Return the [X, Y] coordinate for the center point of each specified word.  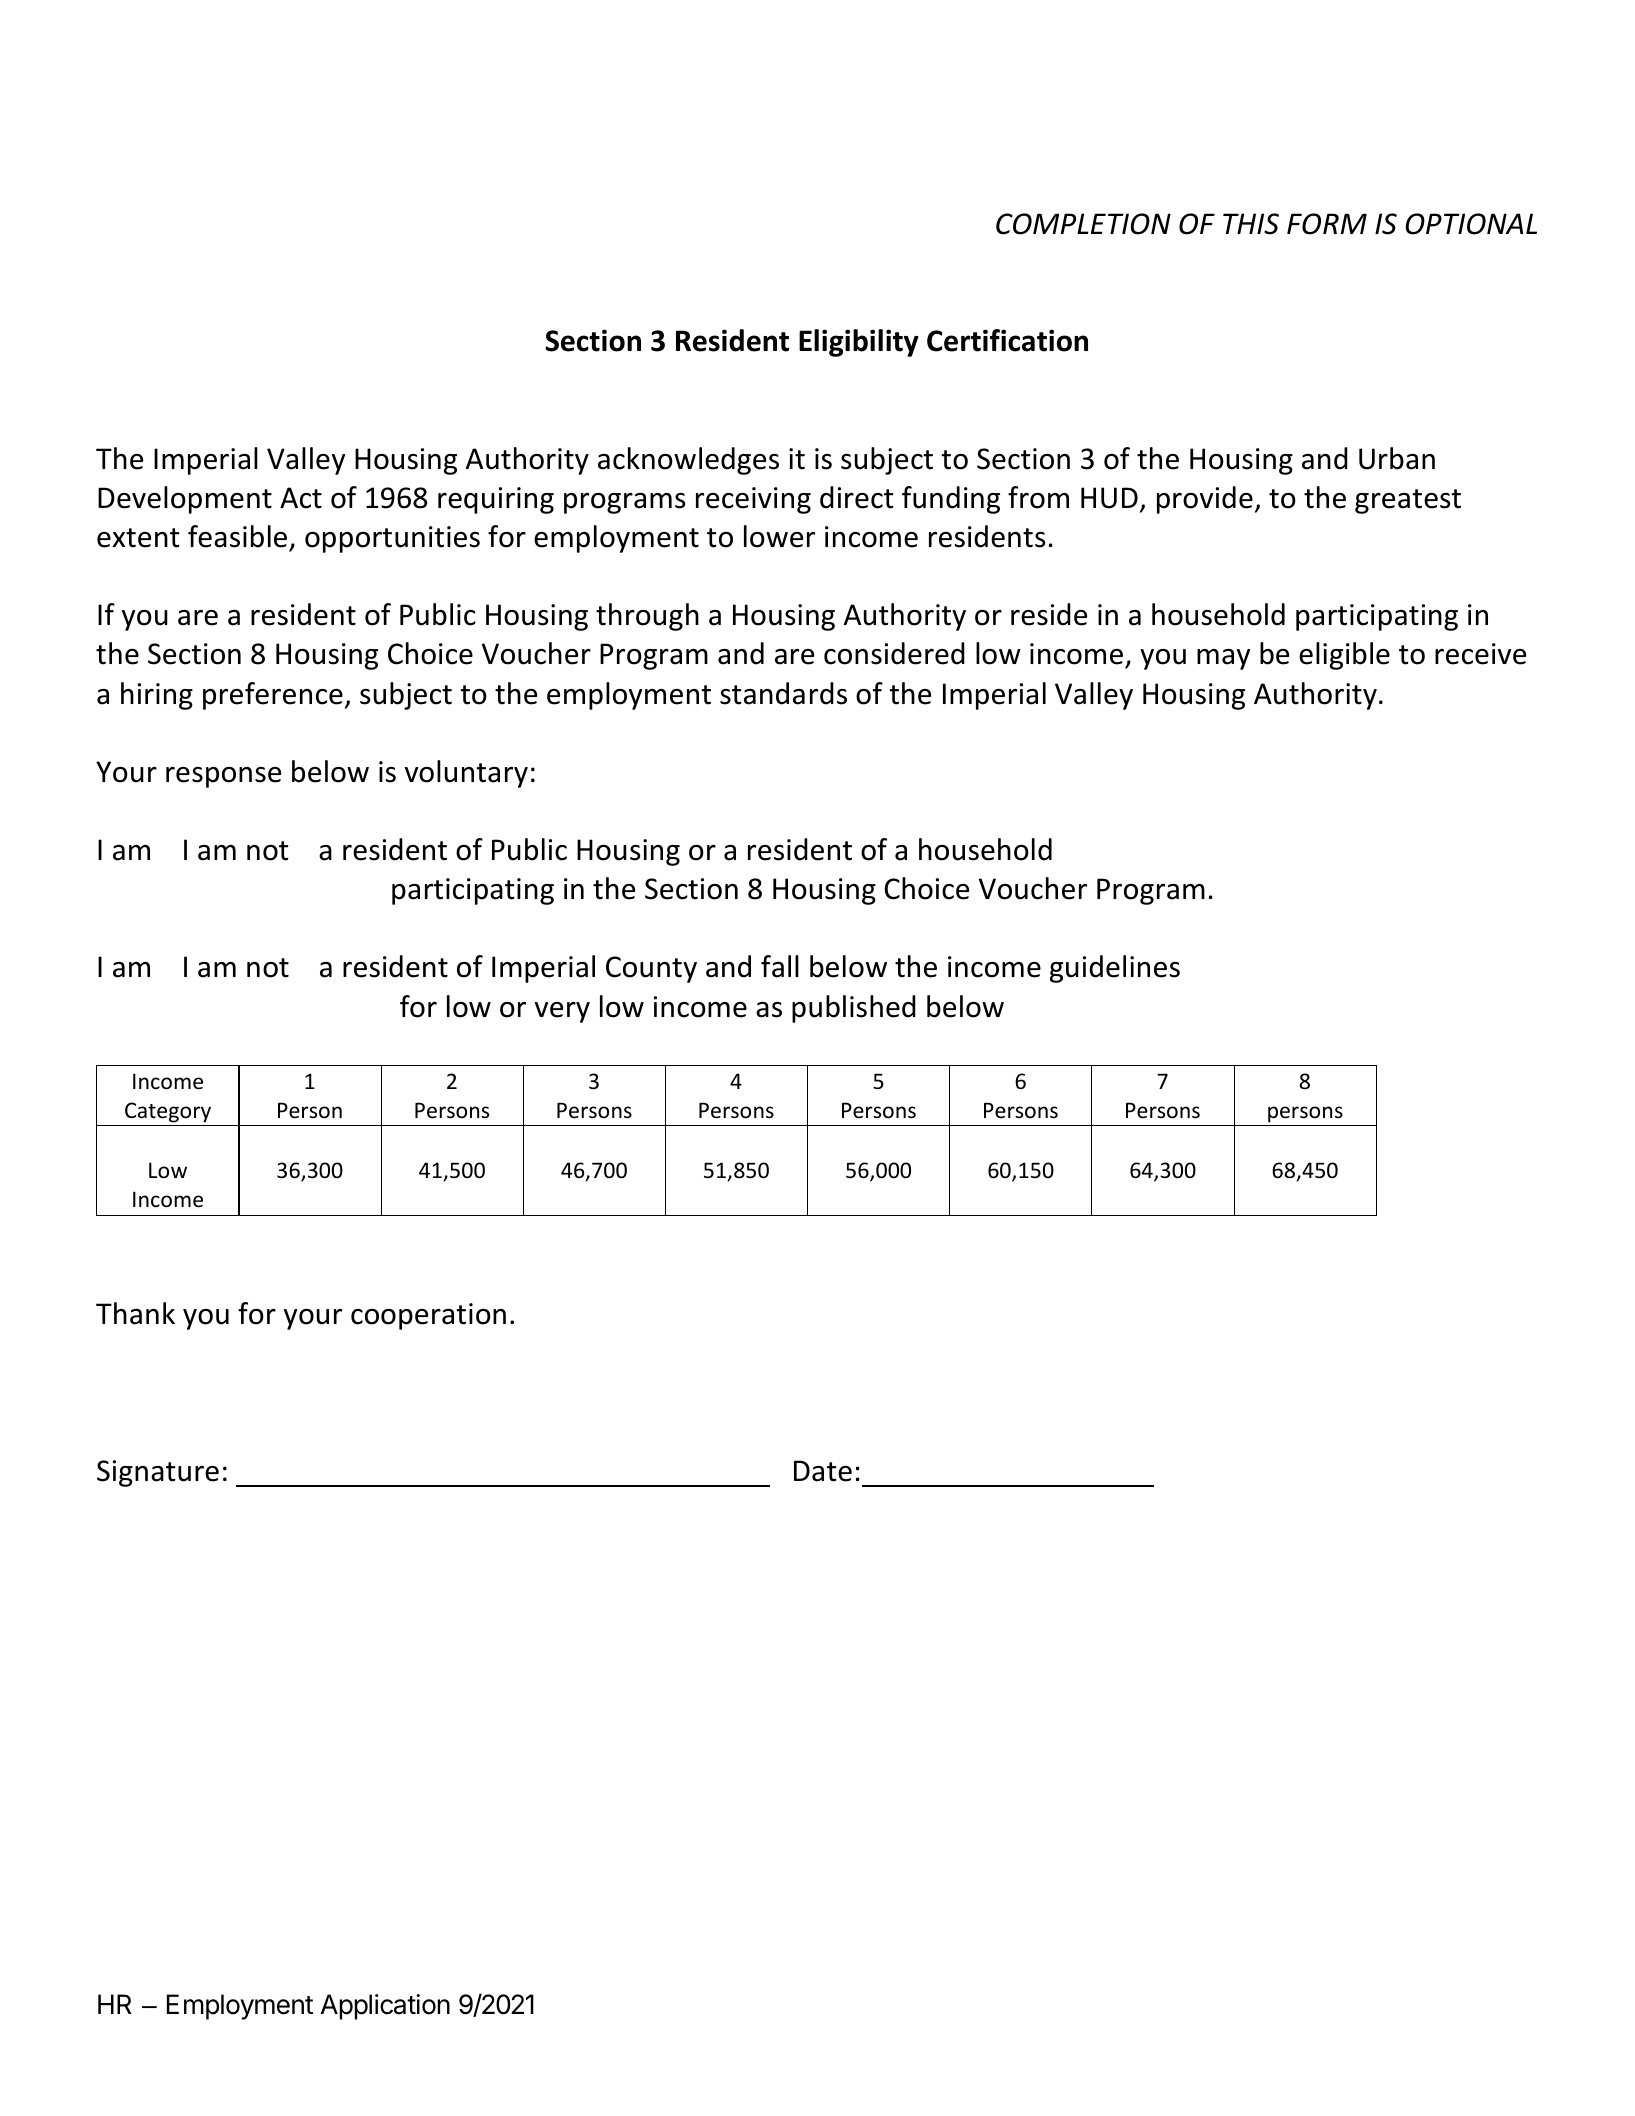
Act [301, 498]
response [223, 777]
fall [780, 966]
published [854, 1009]
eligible [1344, 656]
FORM [1327, 224]
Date [823, 1471]
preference [273, 696]
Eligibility [859, 343]
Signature [158, 1473]
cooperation [428, 1316]
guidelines [1115, 969]
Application [385, 2007]
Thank [135, 1313]
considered [894, 653]
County [651, 969]
